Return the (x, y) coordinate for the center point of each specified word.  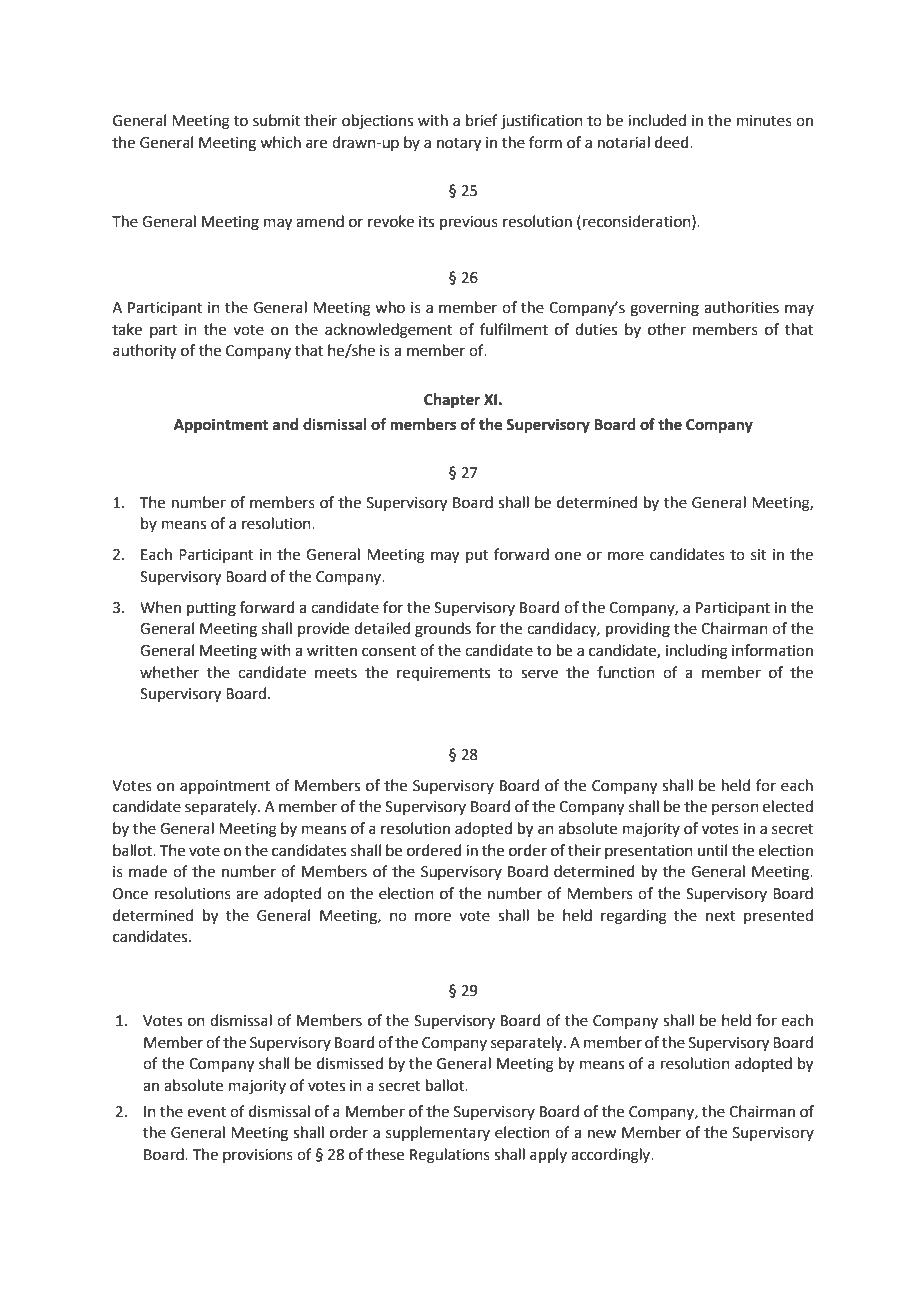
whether (169, 672)
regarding (634, 917)
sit (759, 555)
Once (130, 894)
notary (459, 145)
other (667, 329)
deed (673, 142)
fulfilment (514, 329)
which (280, 142)
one (568, 556)
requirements (443, 674)
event (206, 1112)
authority (144, 352)
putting (211, 609)
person (735, 809)
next (720, 916)
